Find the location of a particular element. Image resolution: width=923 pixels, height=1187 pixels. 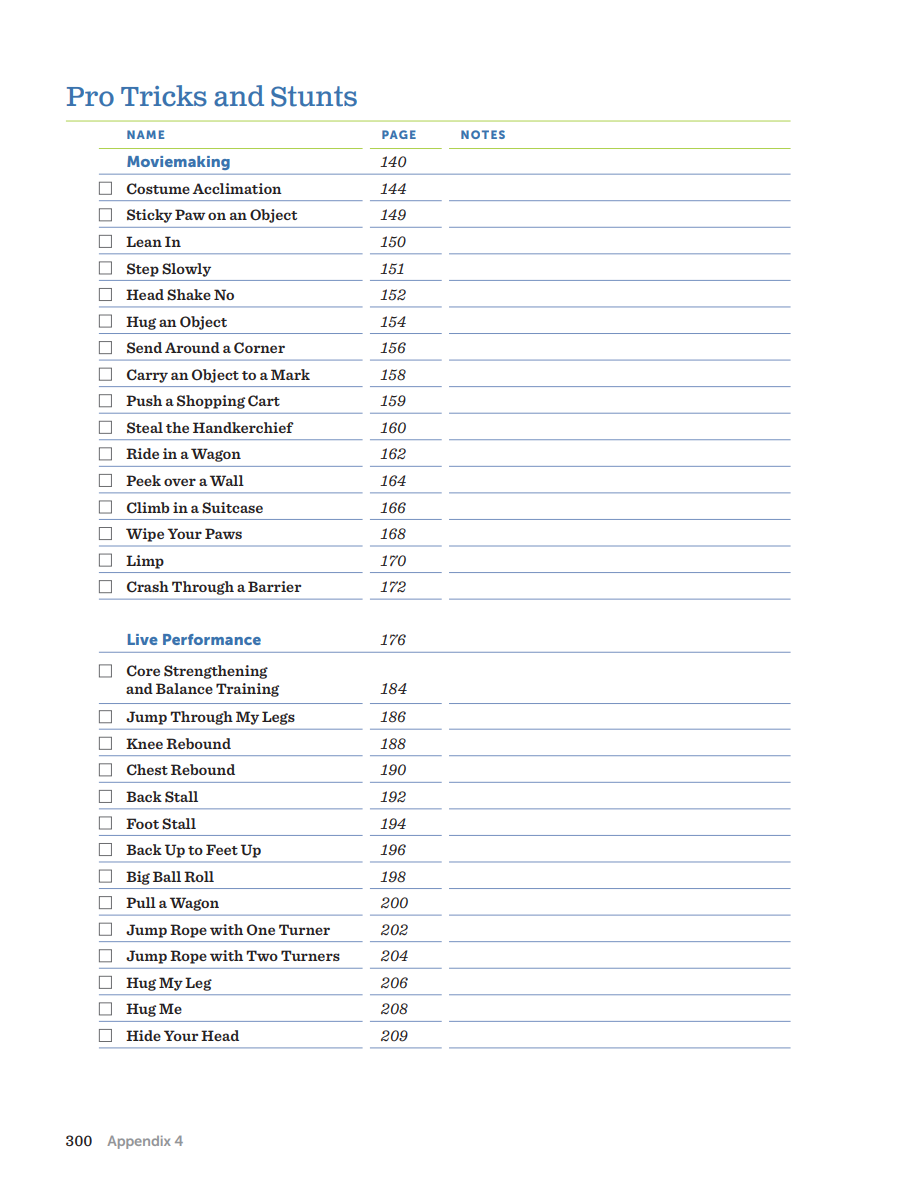

Mark is located at coordinates (290, 374).
